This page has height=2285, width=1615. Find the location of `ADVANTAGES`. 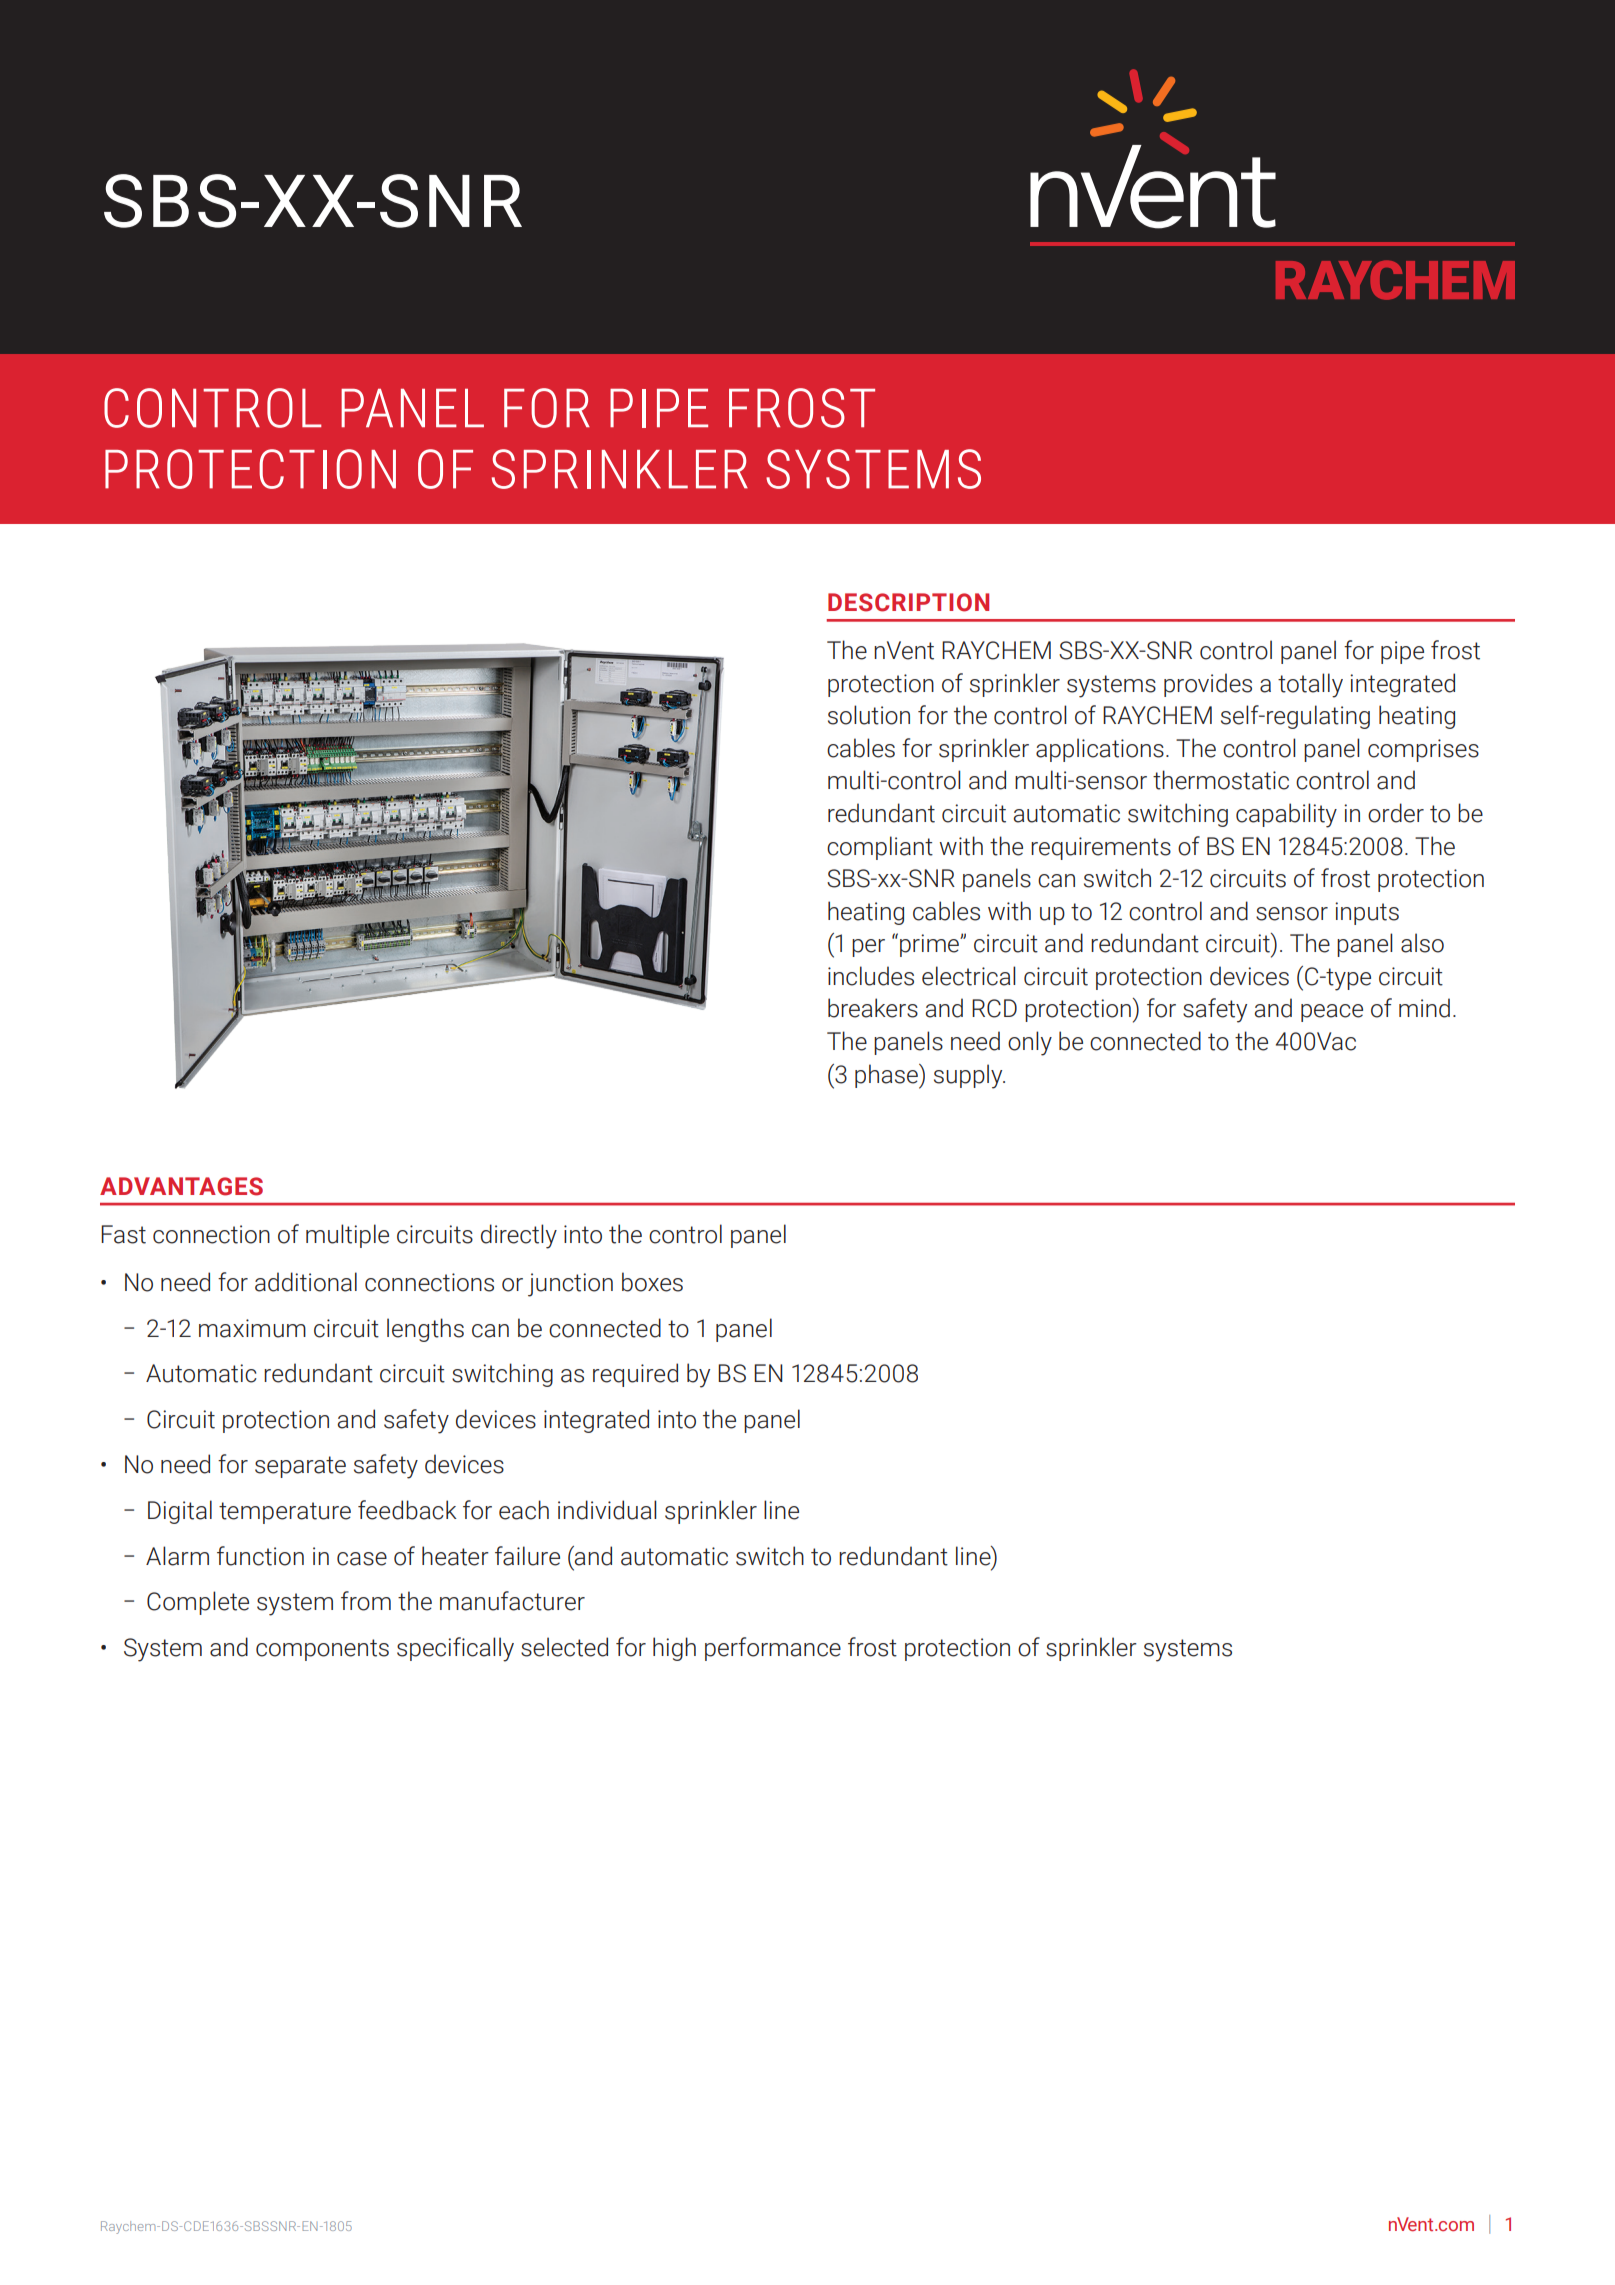

ADVANTAGES is located at coordinates (181, 1186).
